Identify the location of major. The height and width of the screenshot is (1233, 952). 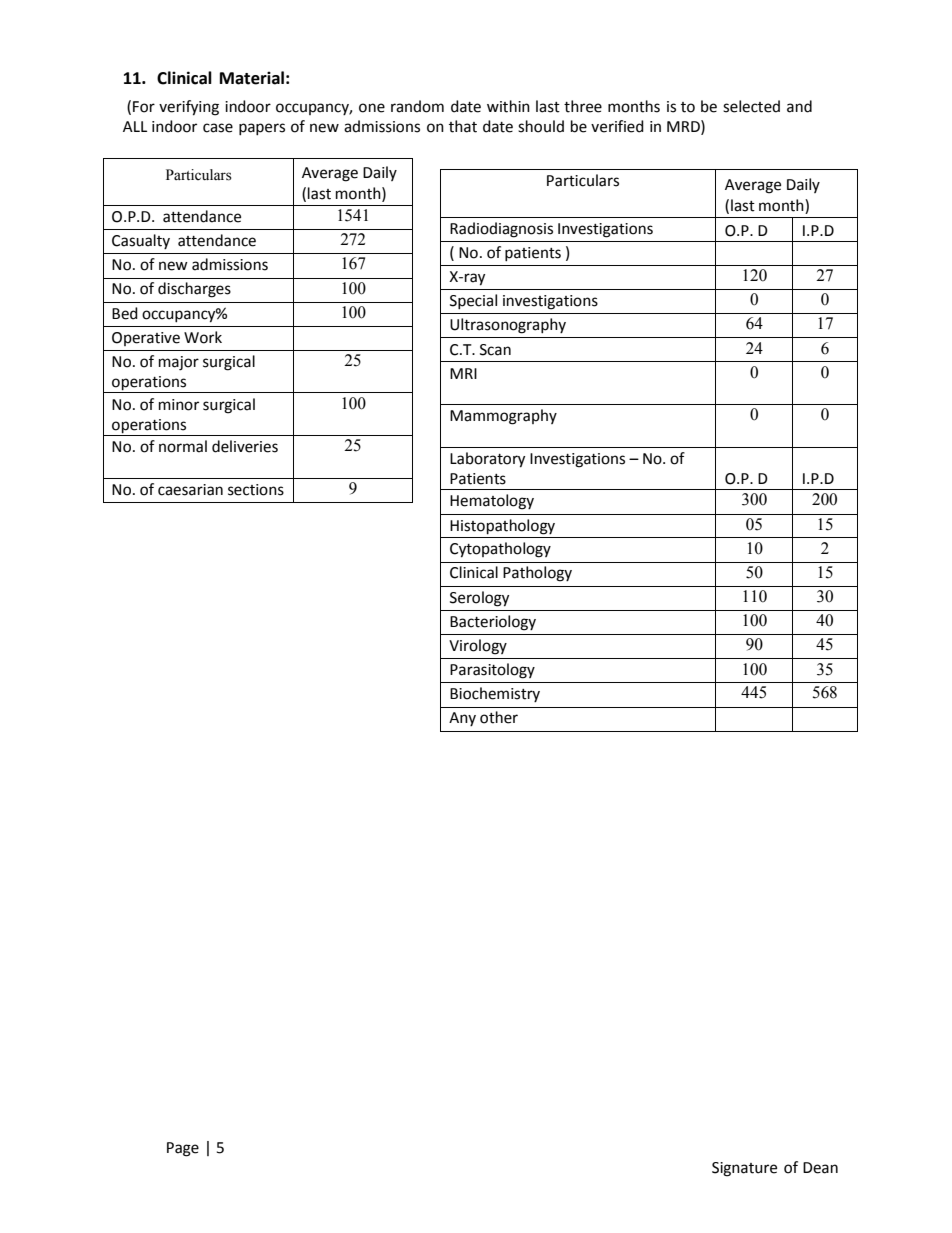
(179, 363).
